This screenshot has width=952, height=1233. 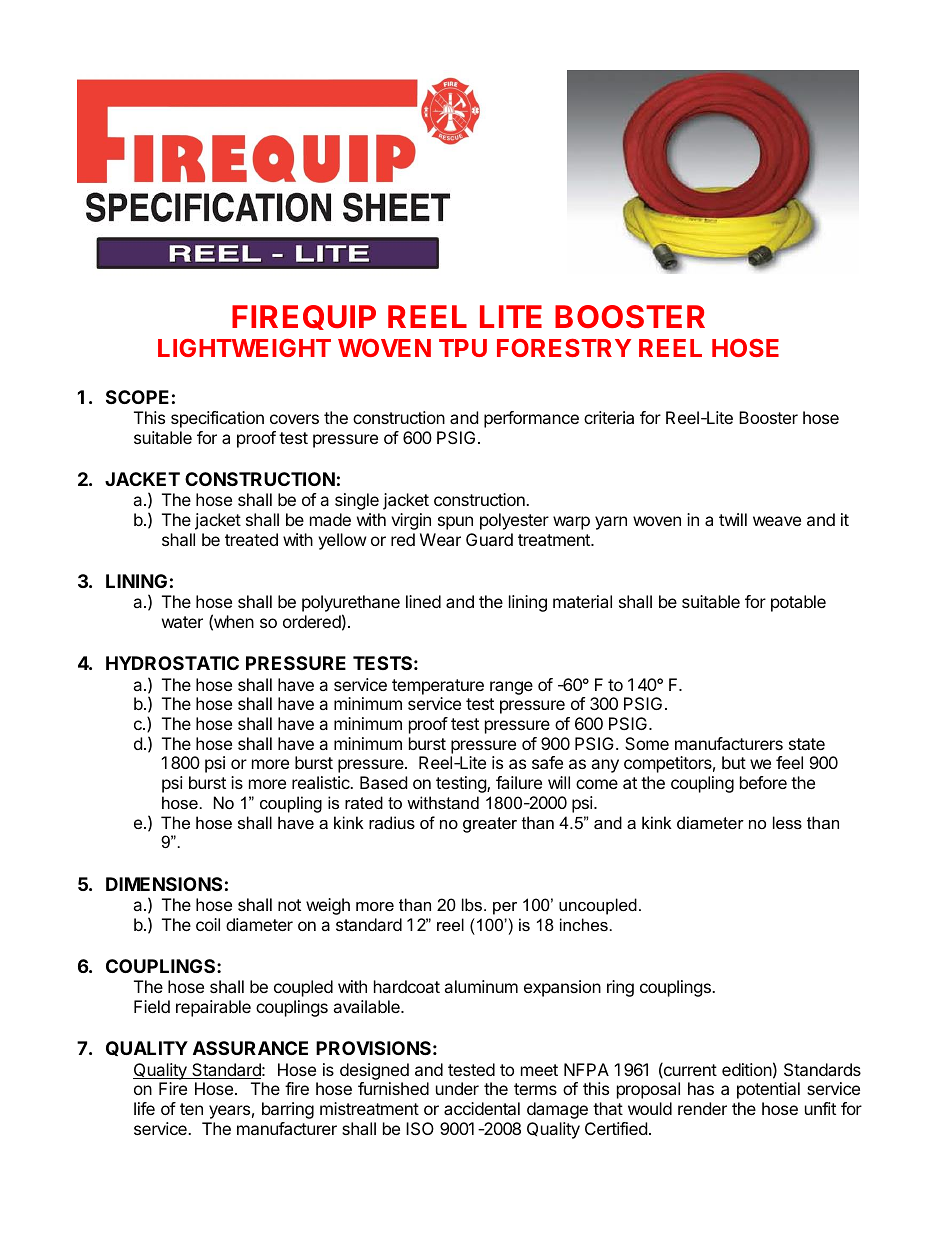 What do you see at coordinates (702, 1108) in the screenshot?
I see `render` at bounding box center [702, 1108].
